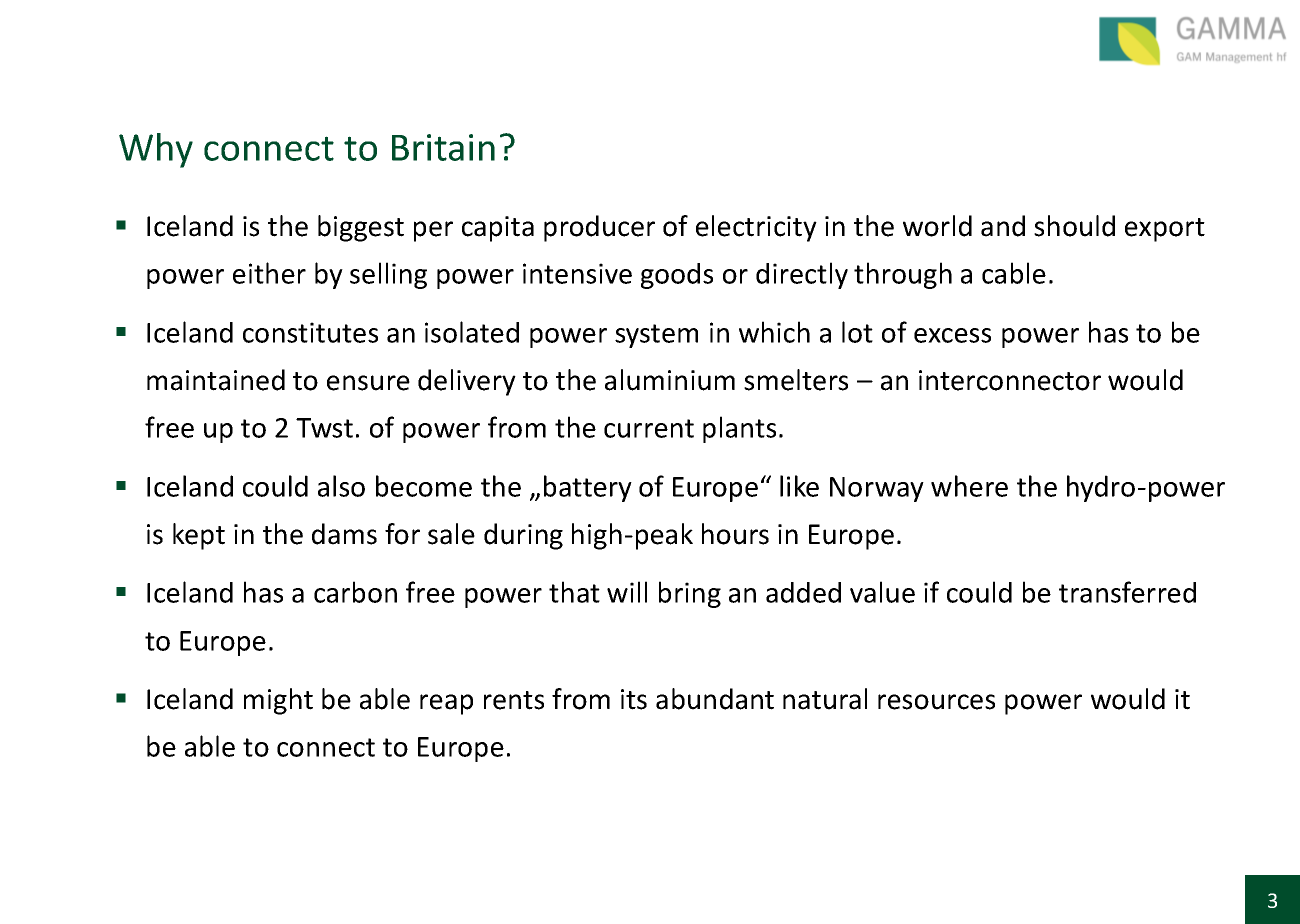  What do you see at coordinates (310, 332) in the screenshot?
I see `constitutes` at bounding box center [310, 332].
